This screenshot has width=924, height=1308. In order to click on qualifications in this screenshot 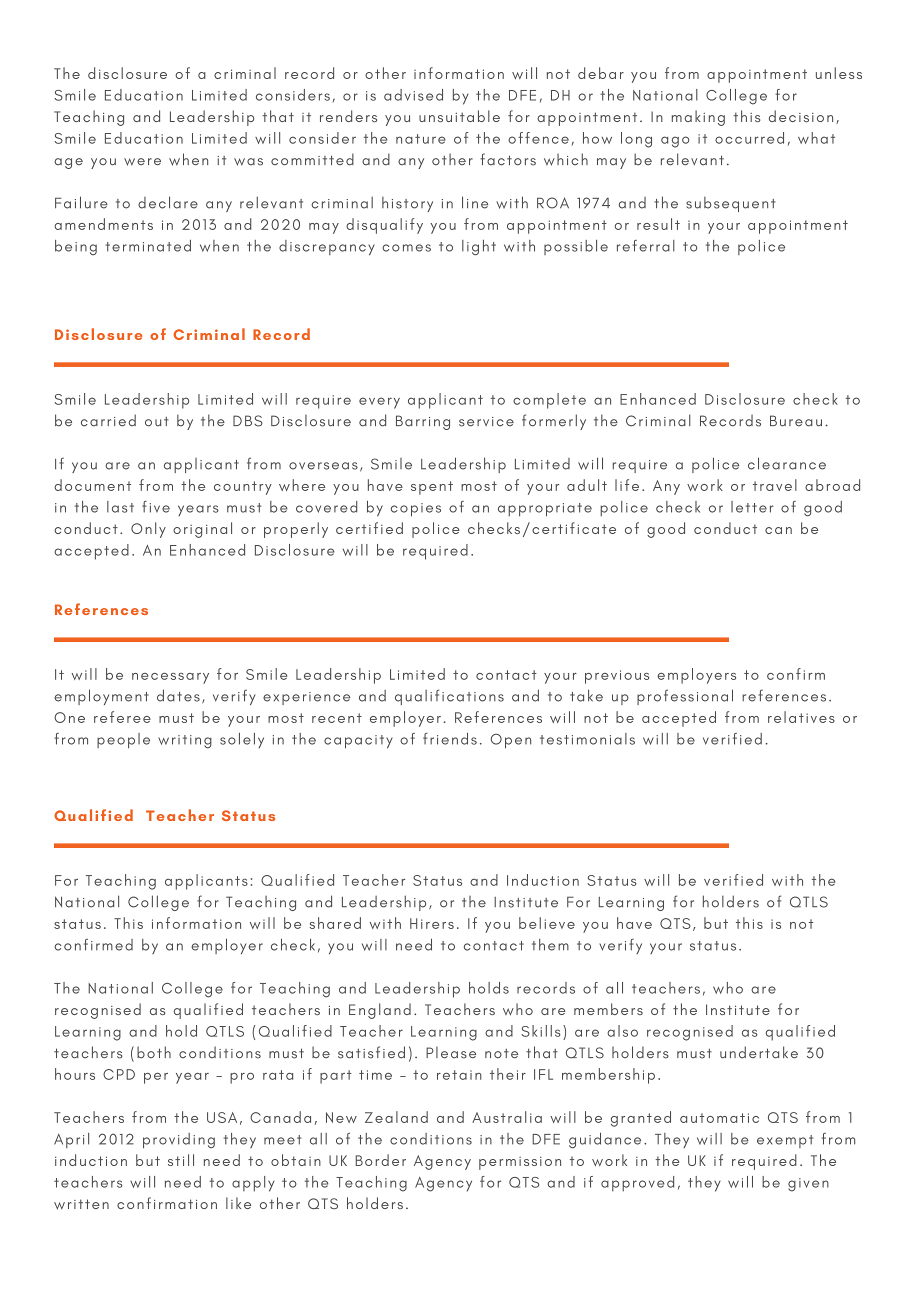, I will do `click(449, 697)`.
